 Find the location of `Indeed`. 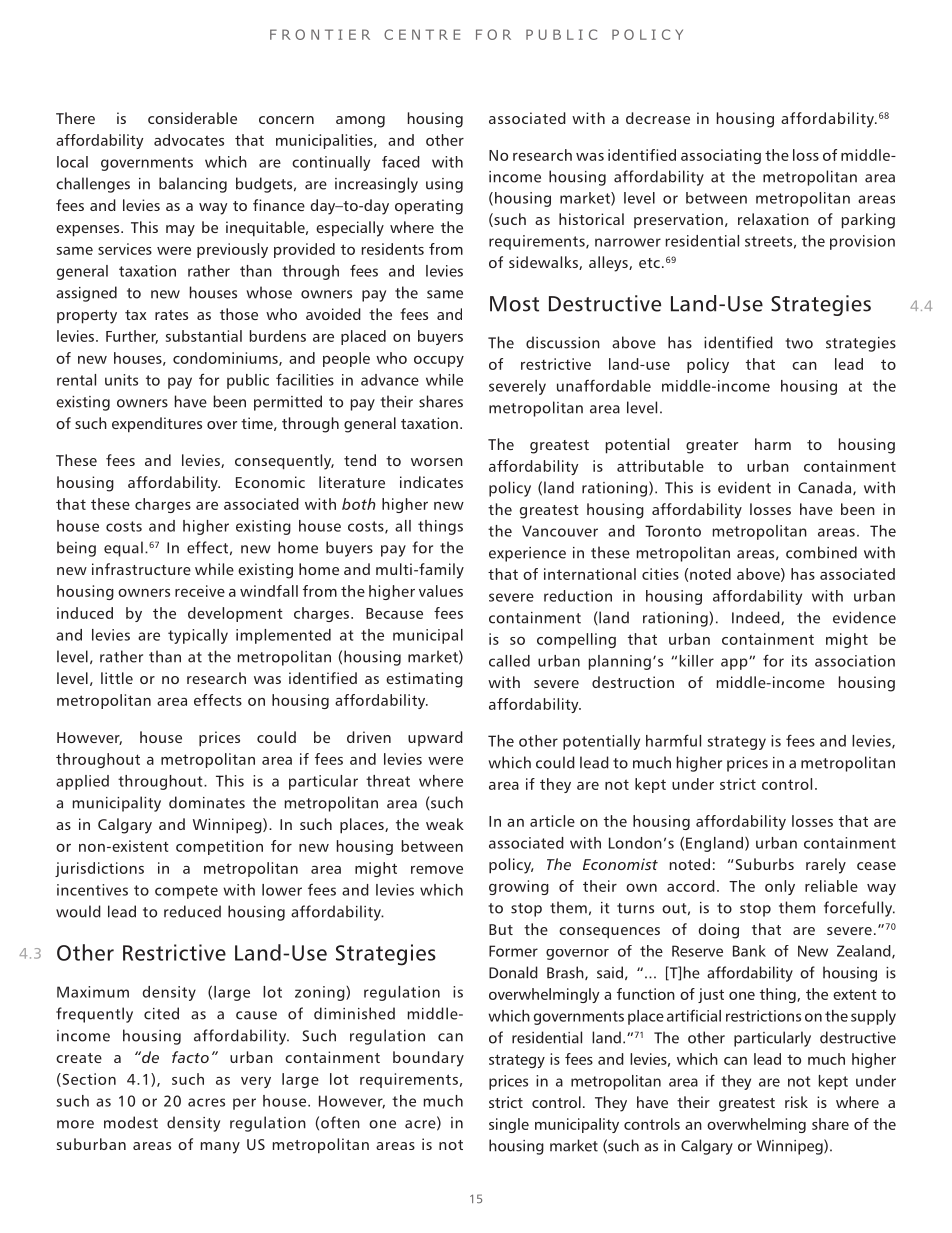

Indeed is located at coordinates (757, 618).
